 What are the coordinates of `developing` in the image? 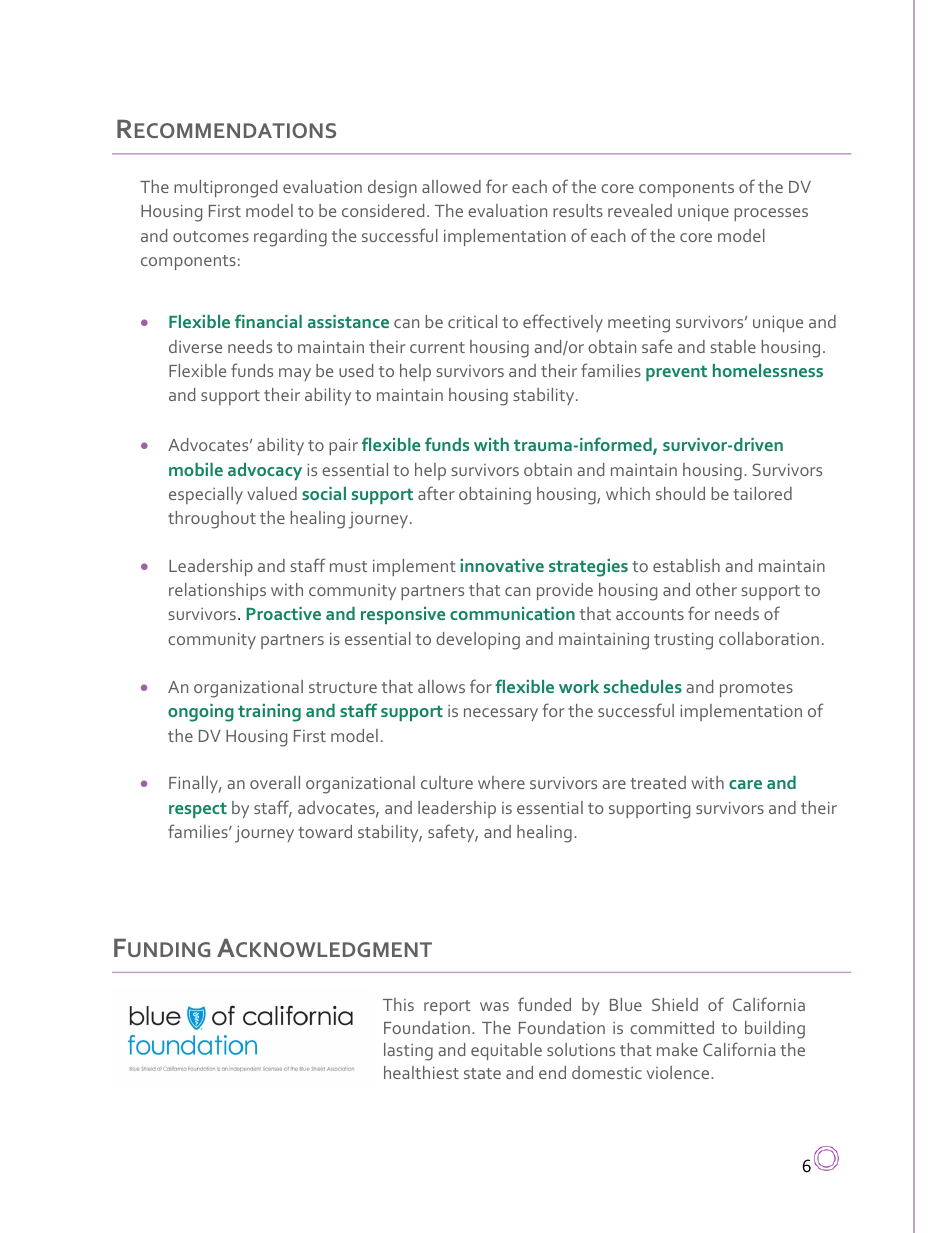 It's located at (478, 641).
